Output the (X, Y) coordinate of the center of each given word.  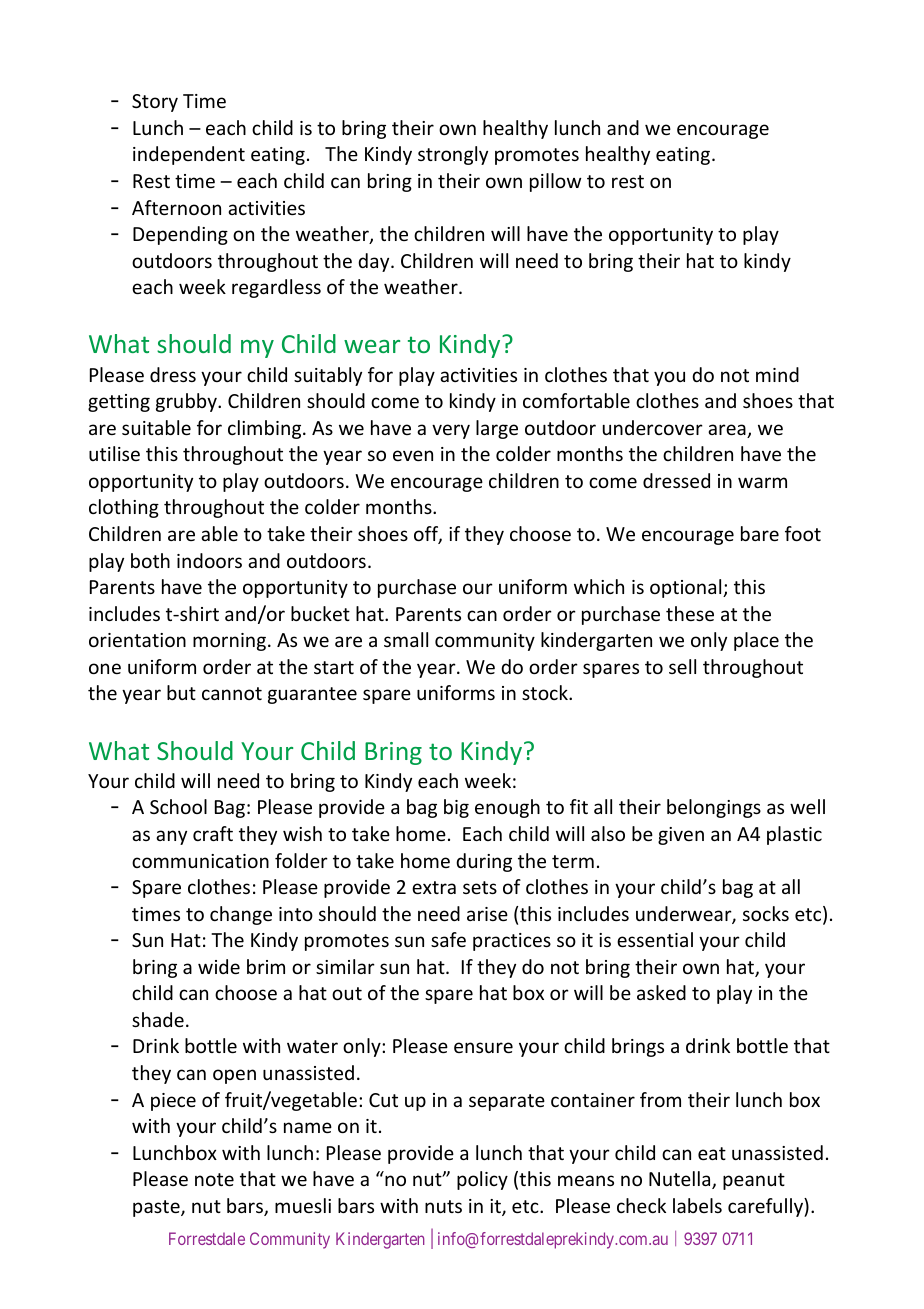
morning (231, 642)
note (214, 1179)
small (406, 639)
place (756, 641)
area (728, 431)
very (451, 431)
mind (777, 374)
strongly (453, 155)
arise (487, 914)
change (241, 915)
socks (766, 913)
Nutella (681, 1180)
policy (482, 1180)
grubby (187, 402)
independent (189, 155)
